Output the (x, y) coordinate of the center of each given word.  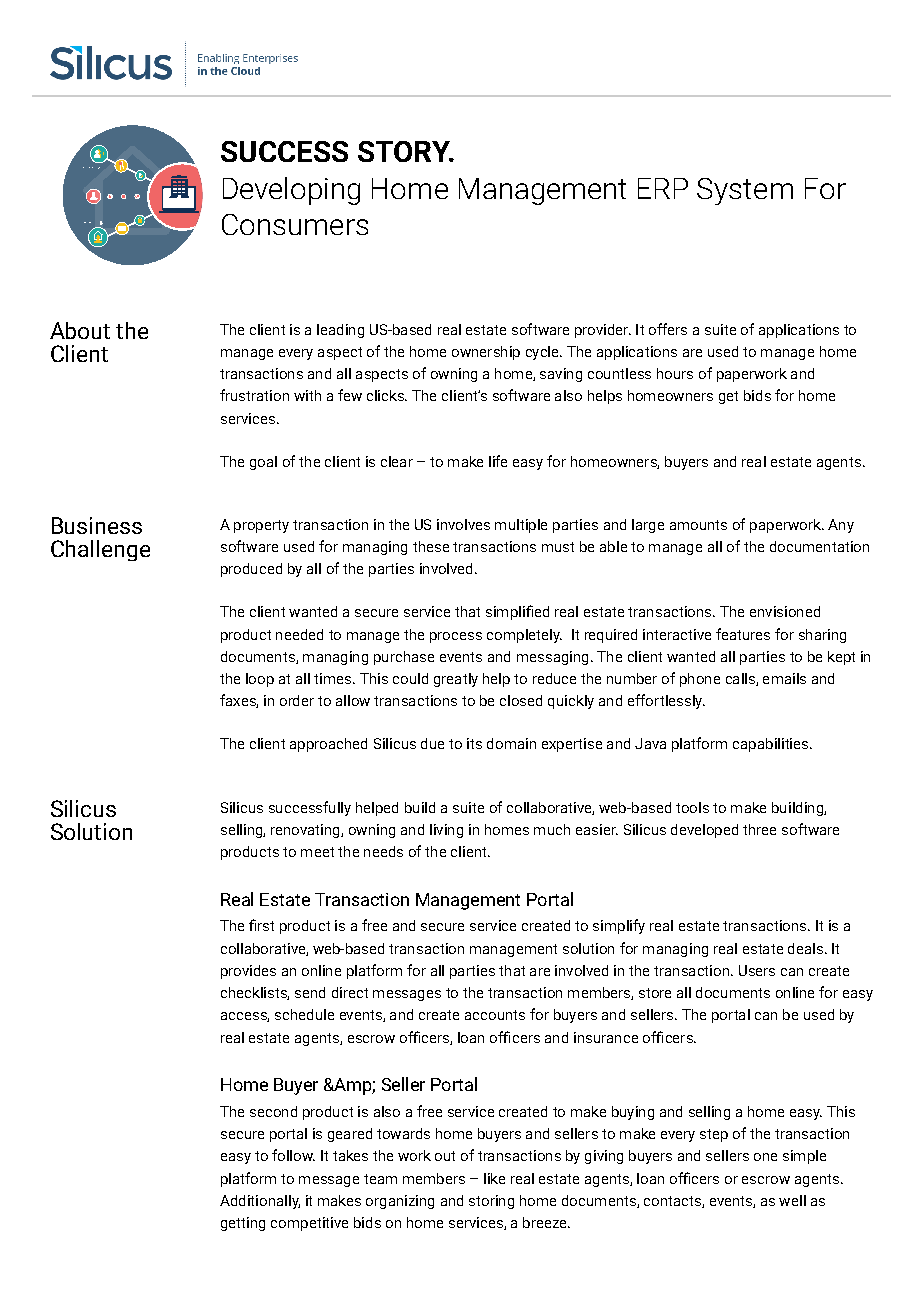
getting (243, 1224)
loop (260, 680)
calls (741, 679)
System (745, 191)
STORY (405, 151)
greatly (456, 680)
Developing (291, 191)
